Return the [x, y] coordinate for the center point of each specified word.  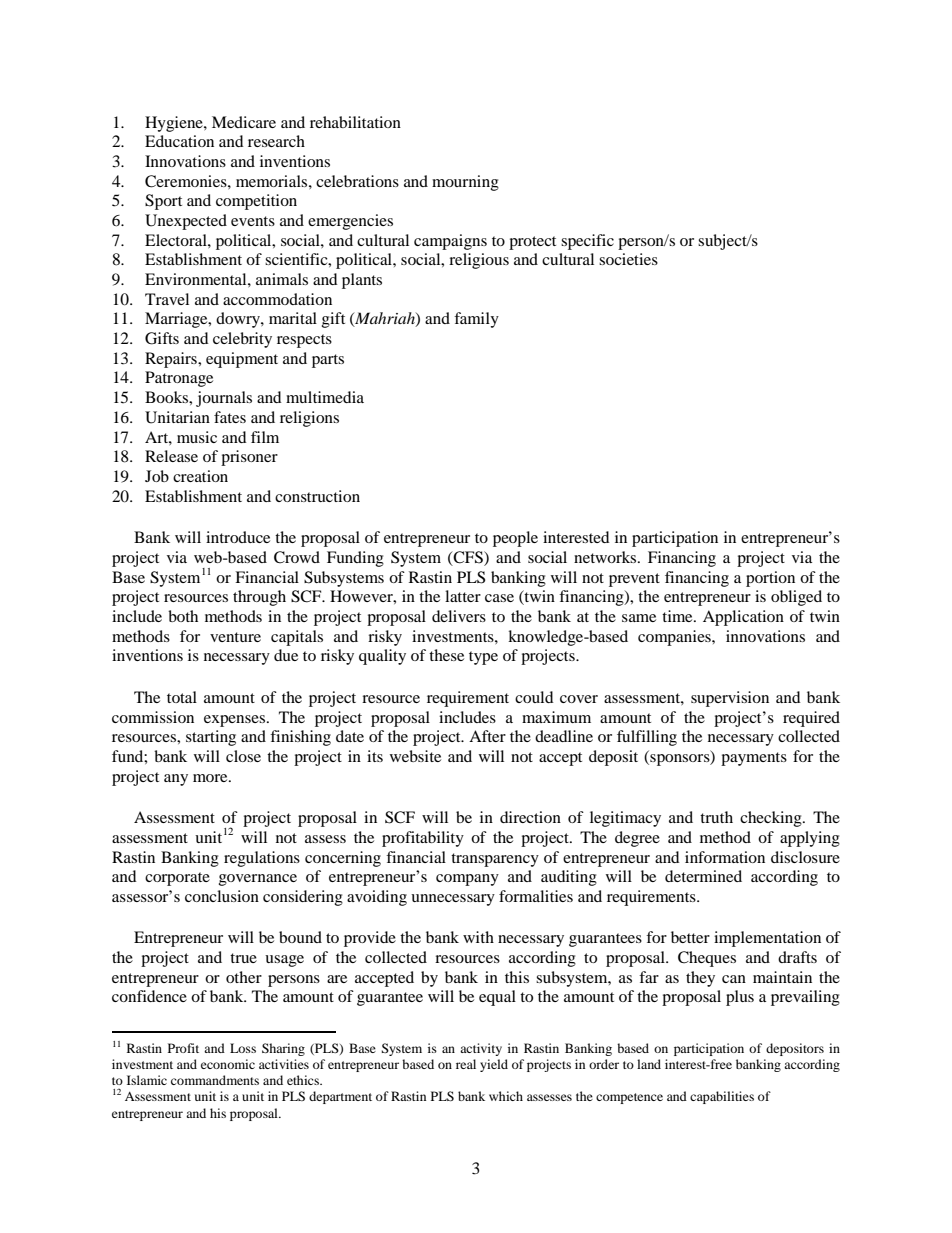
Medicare [244, 122]
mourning [465, 183]
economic [228, 1064]
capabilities [722, 1097]
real [466, 1064]
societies [628, 259]
